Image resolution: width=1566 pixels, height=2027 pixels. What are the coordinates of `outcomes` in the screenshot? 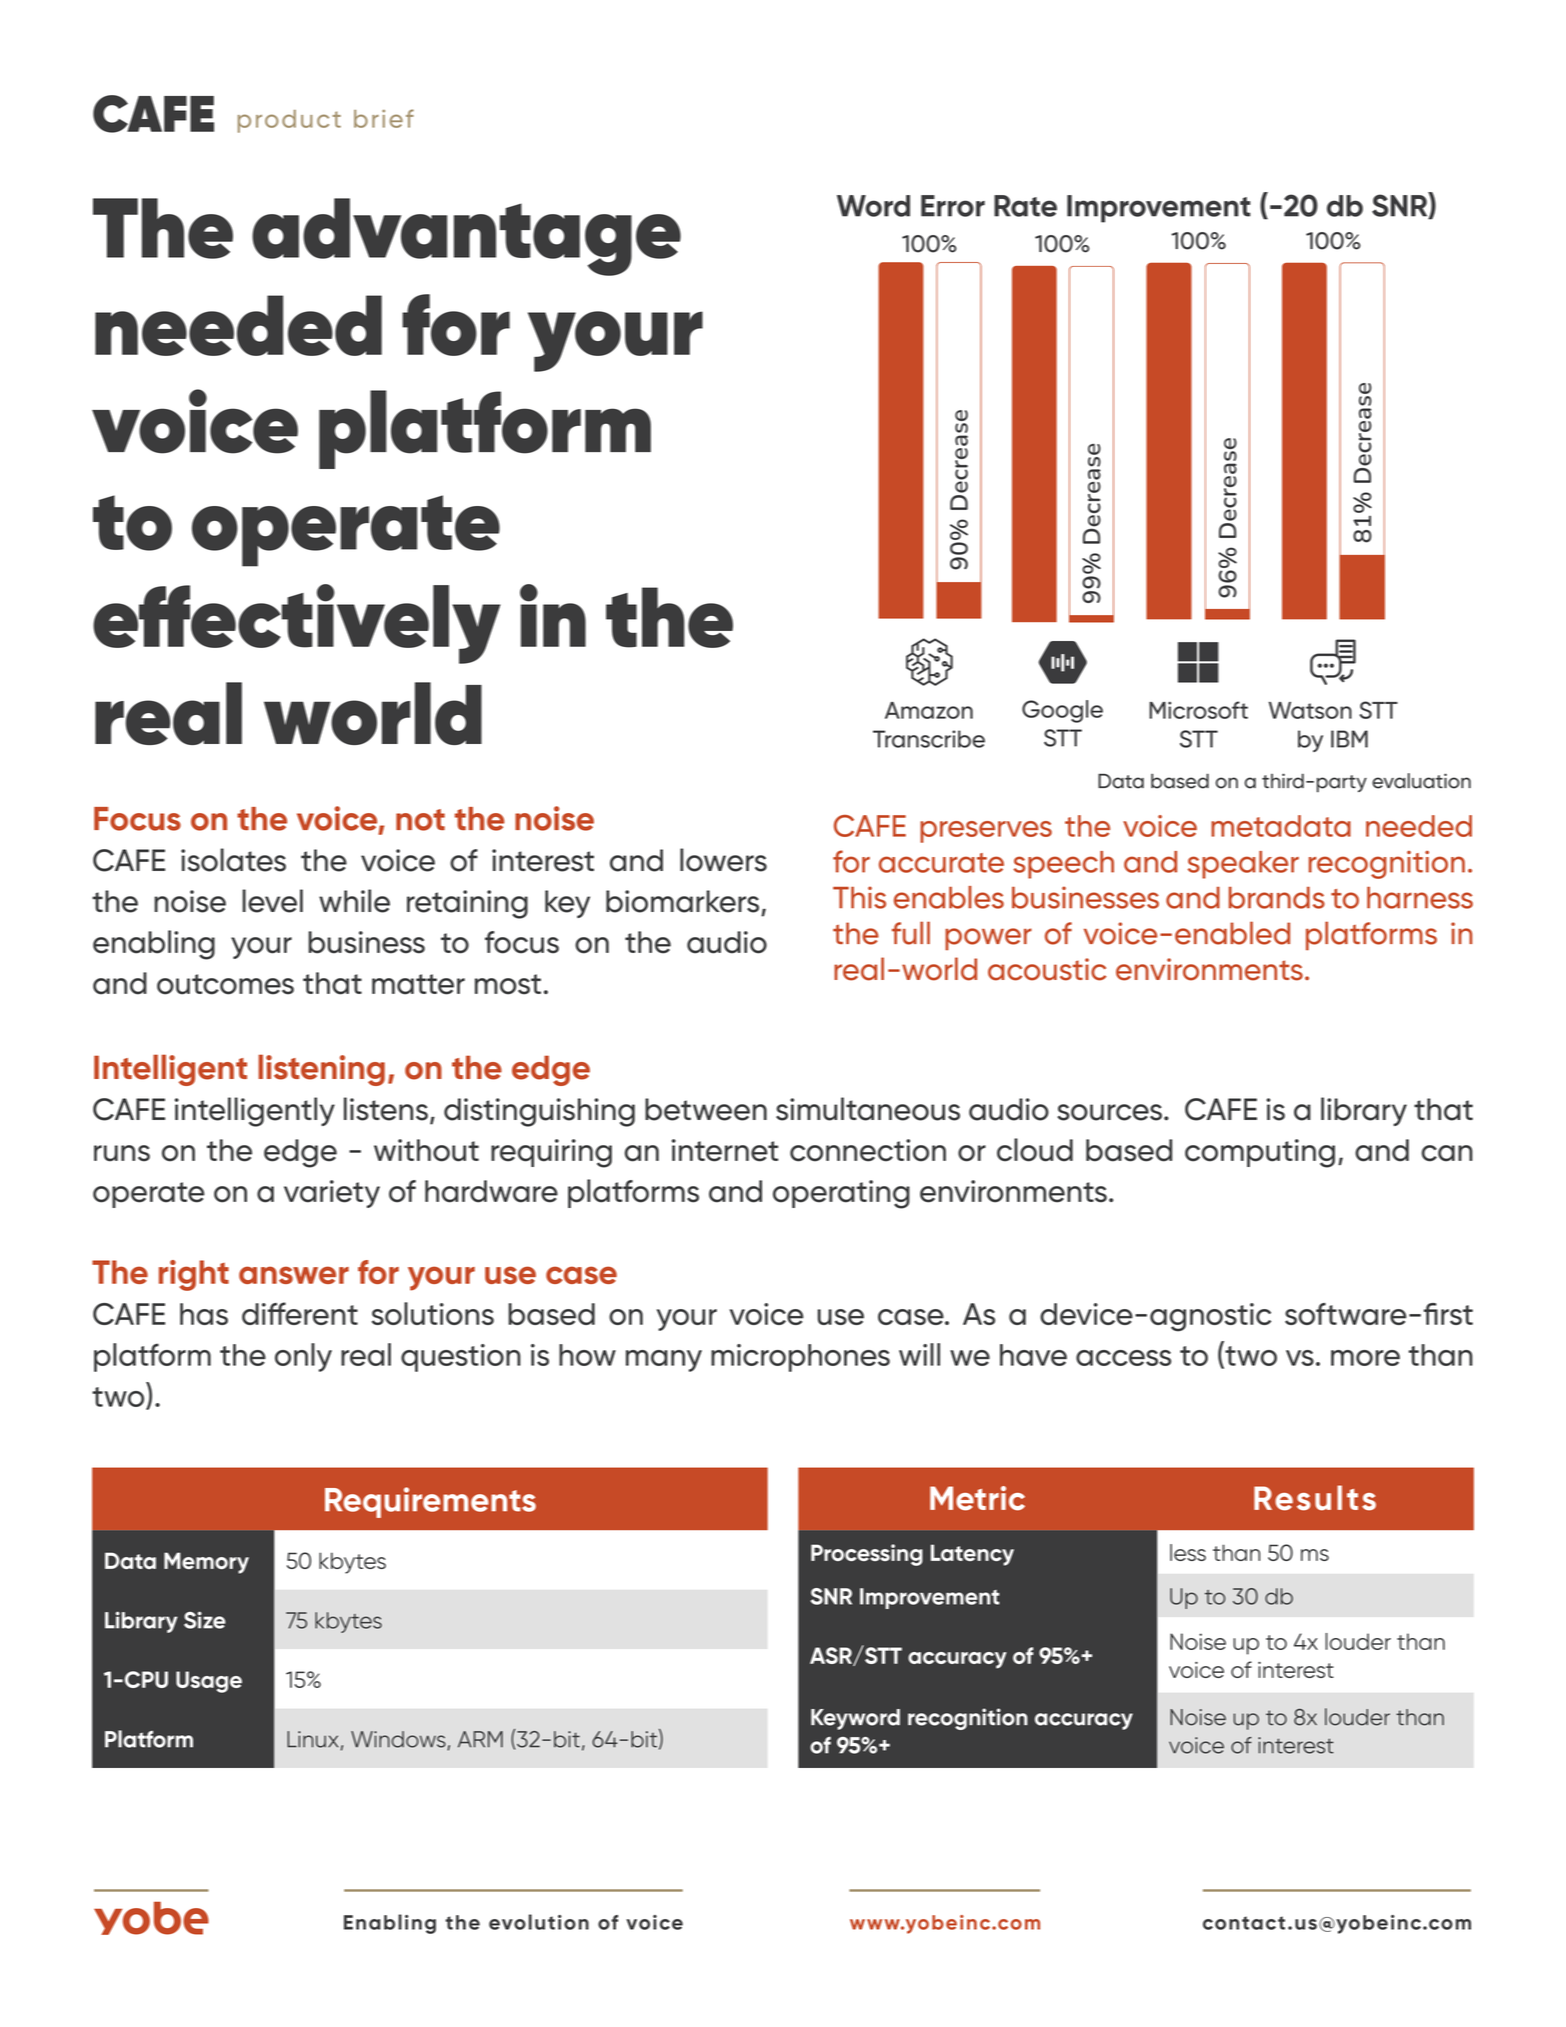 It's located at (225, 984).
